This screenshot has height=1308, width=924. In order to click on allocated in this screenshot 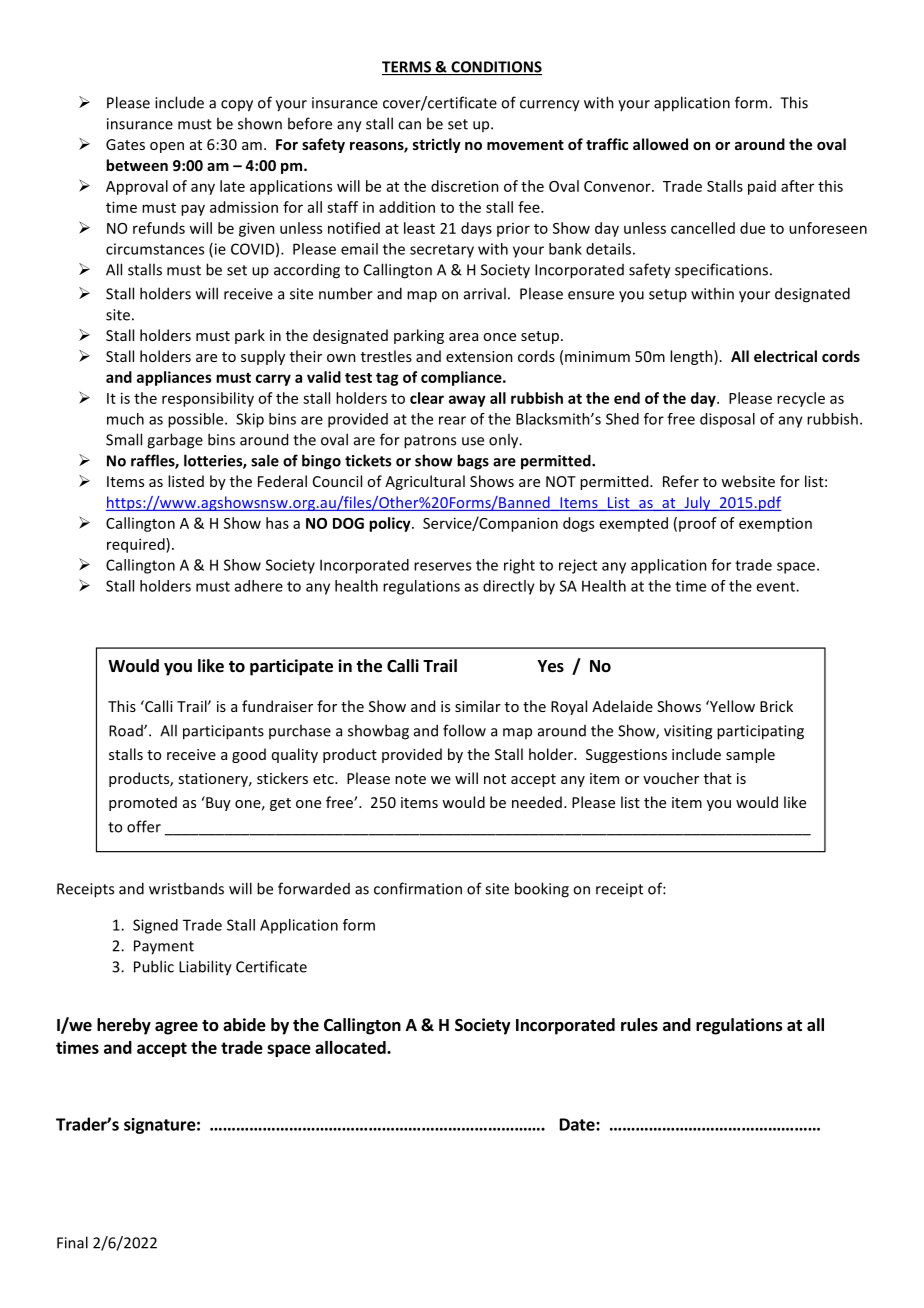, I will do `click(351, 1047)`.
